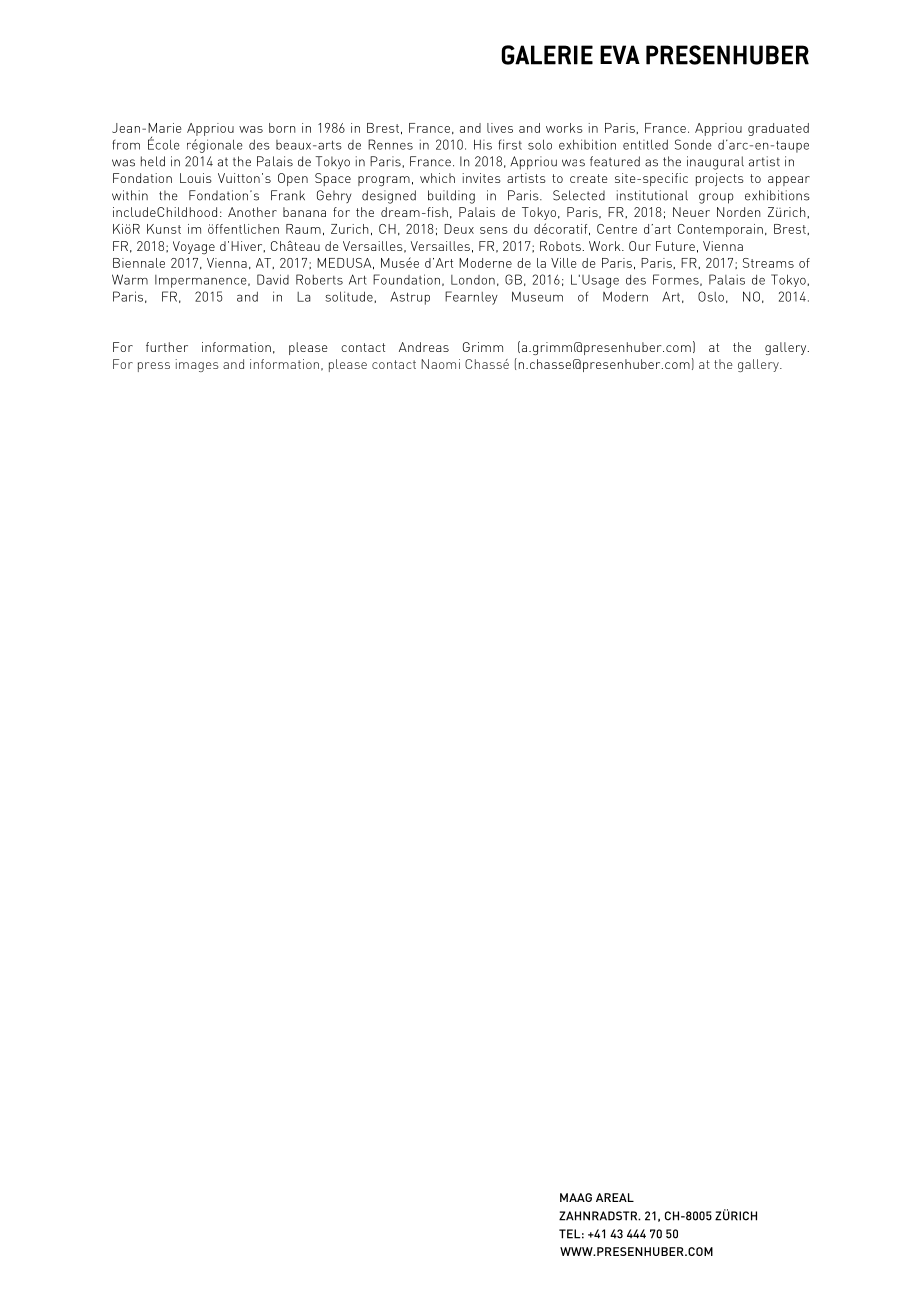  Describe the element at coordinates (154, 367) in the screenshot. I see `press` at that location.
